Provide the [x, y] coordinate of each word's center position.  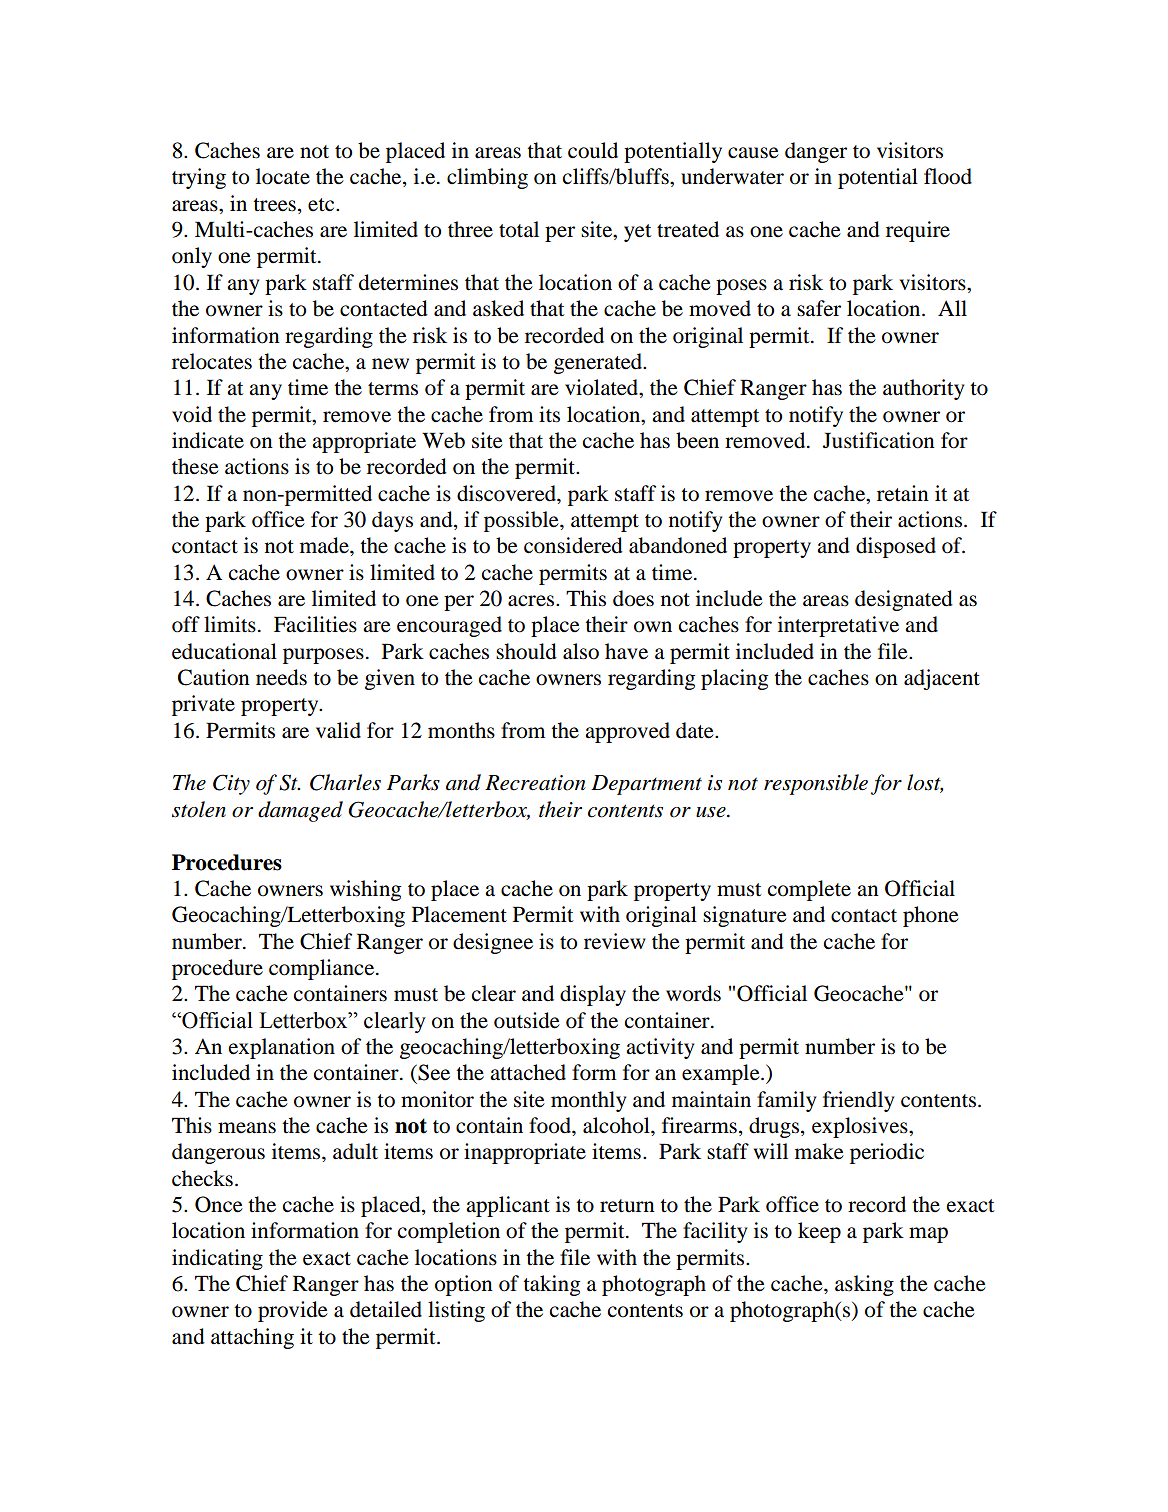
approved [627, 732]
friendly [859, 1101]
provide [293, 1311]
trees [274, 205]
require [918, 231]
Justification [879, 440]
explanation [282, 1048]
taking [551, 1285]
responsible [816, 784]
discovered [507, 493]
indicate [208, 440]
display [593, 995]
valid [338, 730]
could [593, 150]
